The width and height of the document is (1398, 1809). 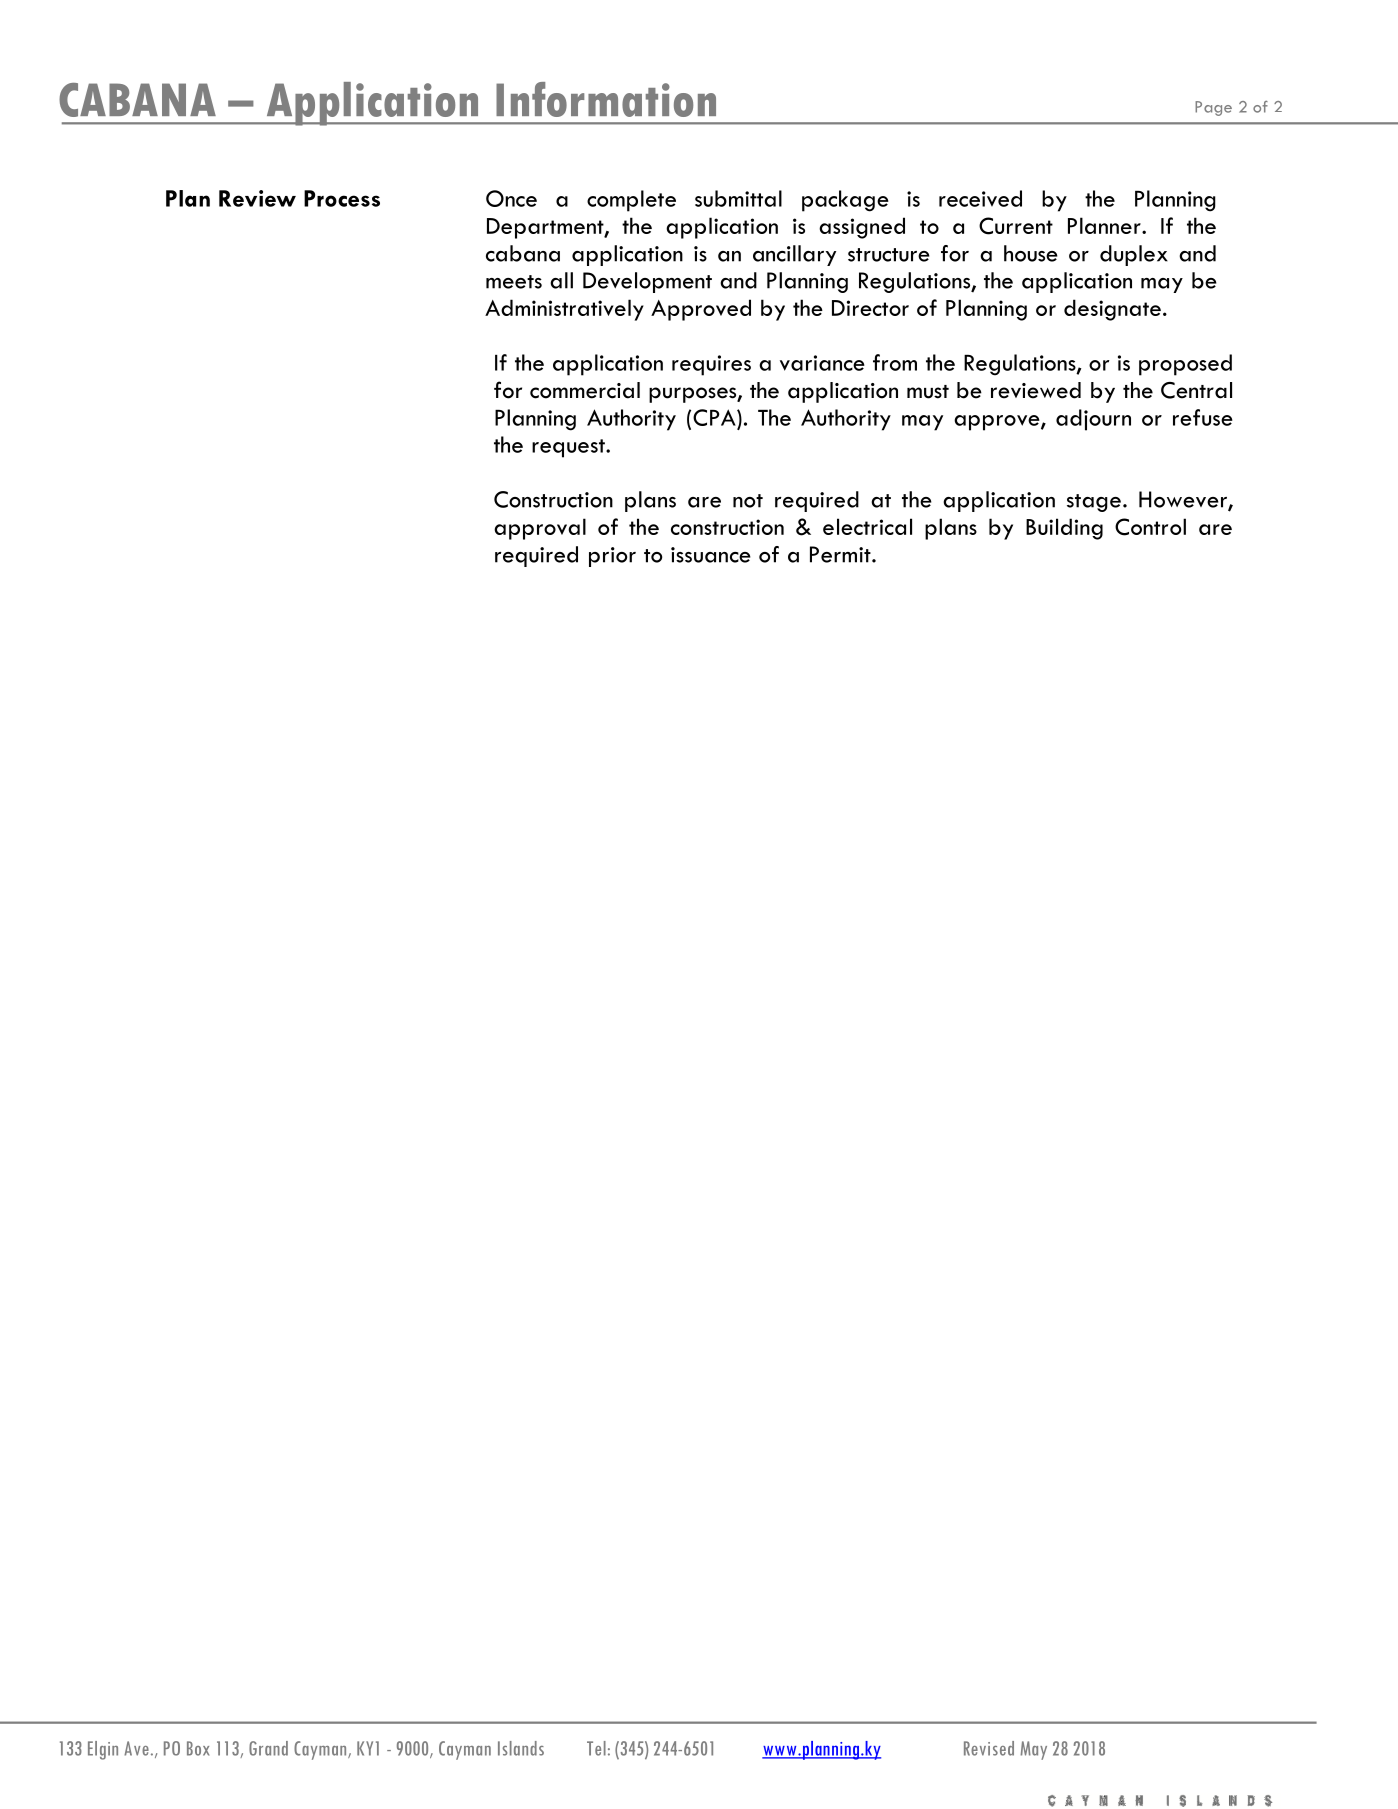 What do you see at coordinates (268, 1748) in the document?
I see `Grand` at bounding box center [268, 1748].
